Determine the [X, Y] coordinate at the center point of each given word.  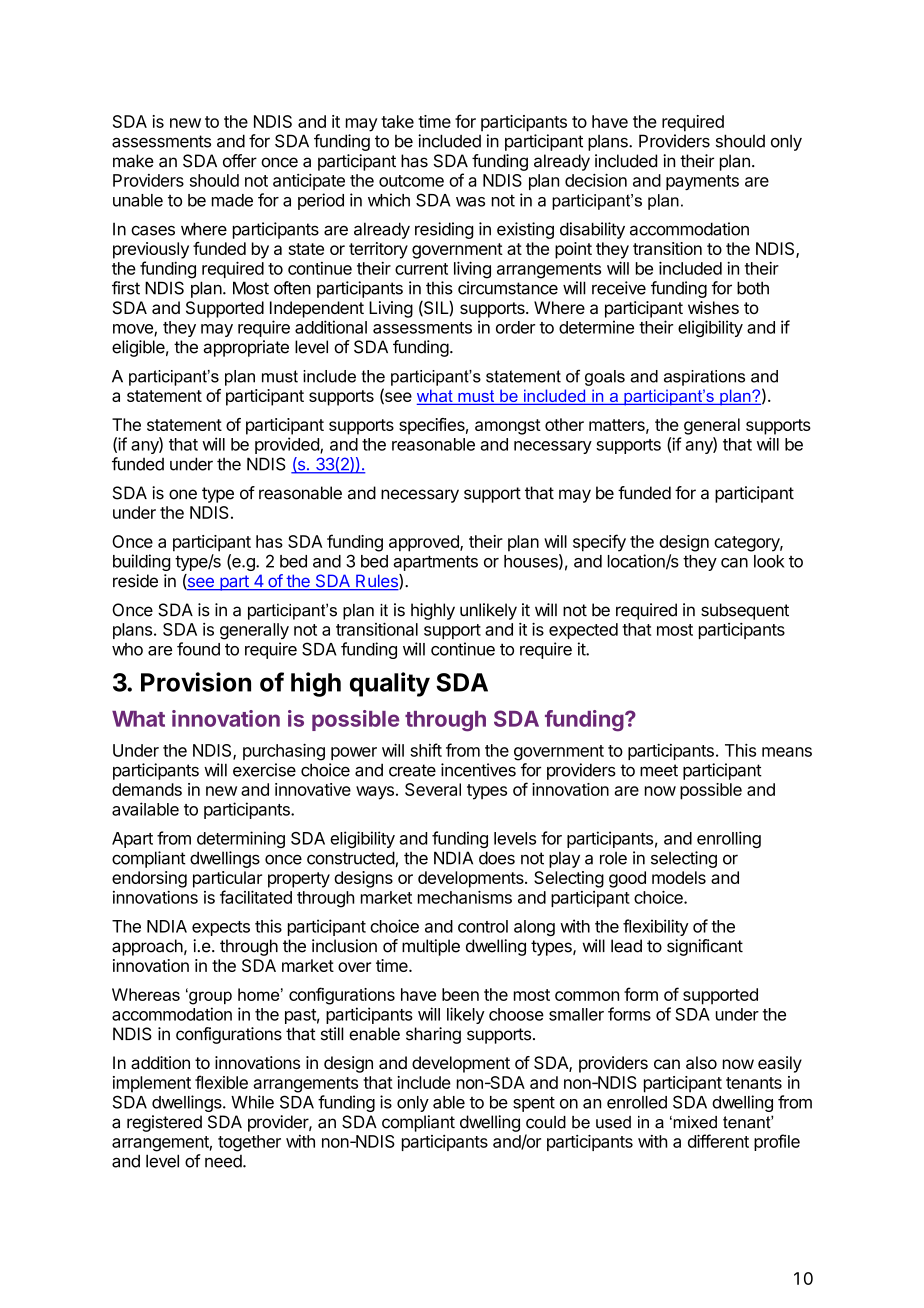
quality [390, 684]
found [198, 649]
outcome [411, 181]
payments [702, 182]
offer [240, 161]
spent [534, 1104]
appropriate [246, 348]
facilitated [256, 897]
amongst [508, 427]
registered [164, 1123]
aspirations [704, 378]
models [679, 877]
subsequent [745, 611]
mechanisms [465, 897]
